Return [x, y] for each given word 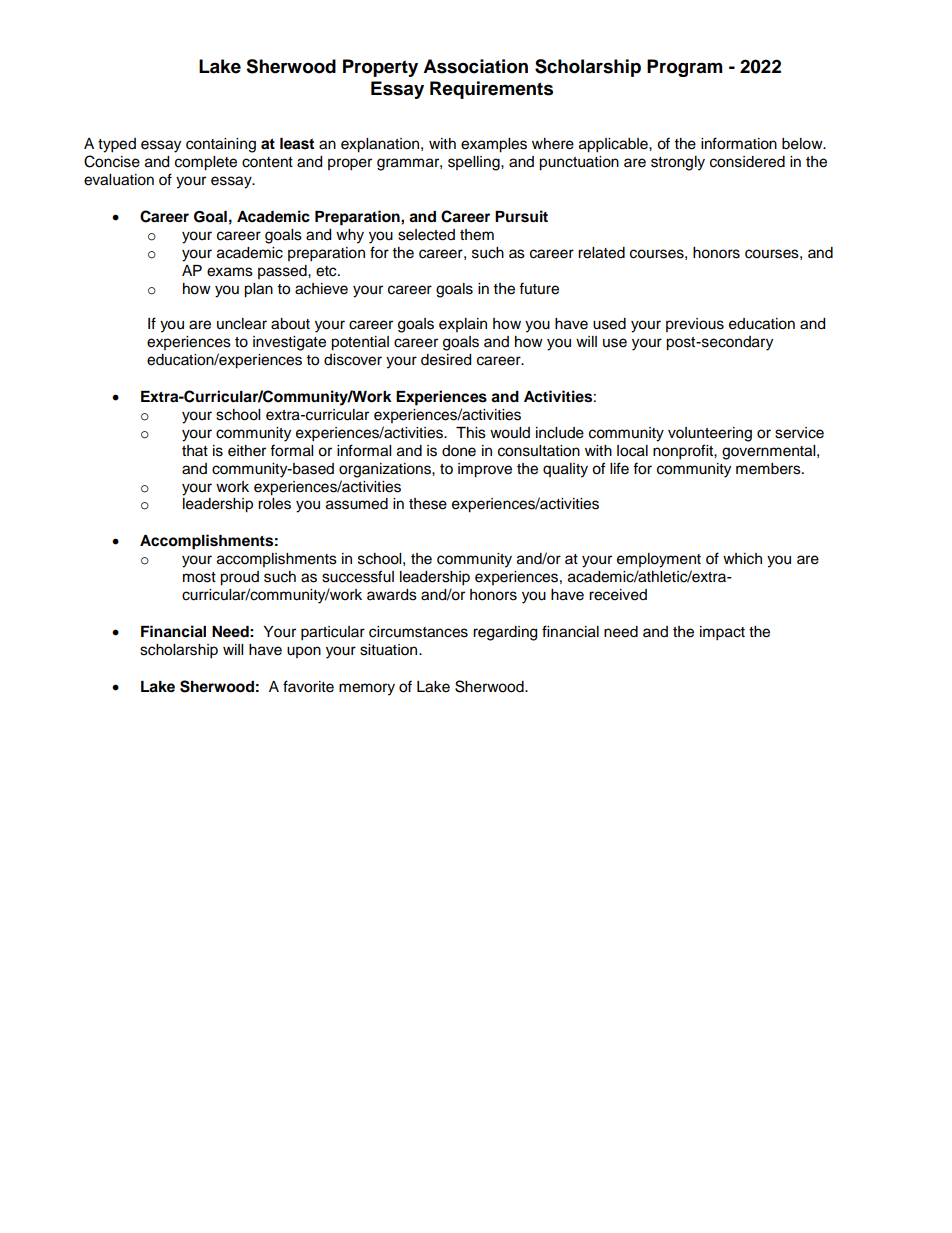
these [428, 504]
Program [685, 68]
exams [230, 272]
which [742, 559]
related [601, 253]
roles [274, 504]
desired [446, 360]
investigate [289, 343]
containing [221, 145]
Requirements [491, 90]
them [477, 235]
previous [695, 325]
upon [304, 652]
